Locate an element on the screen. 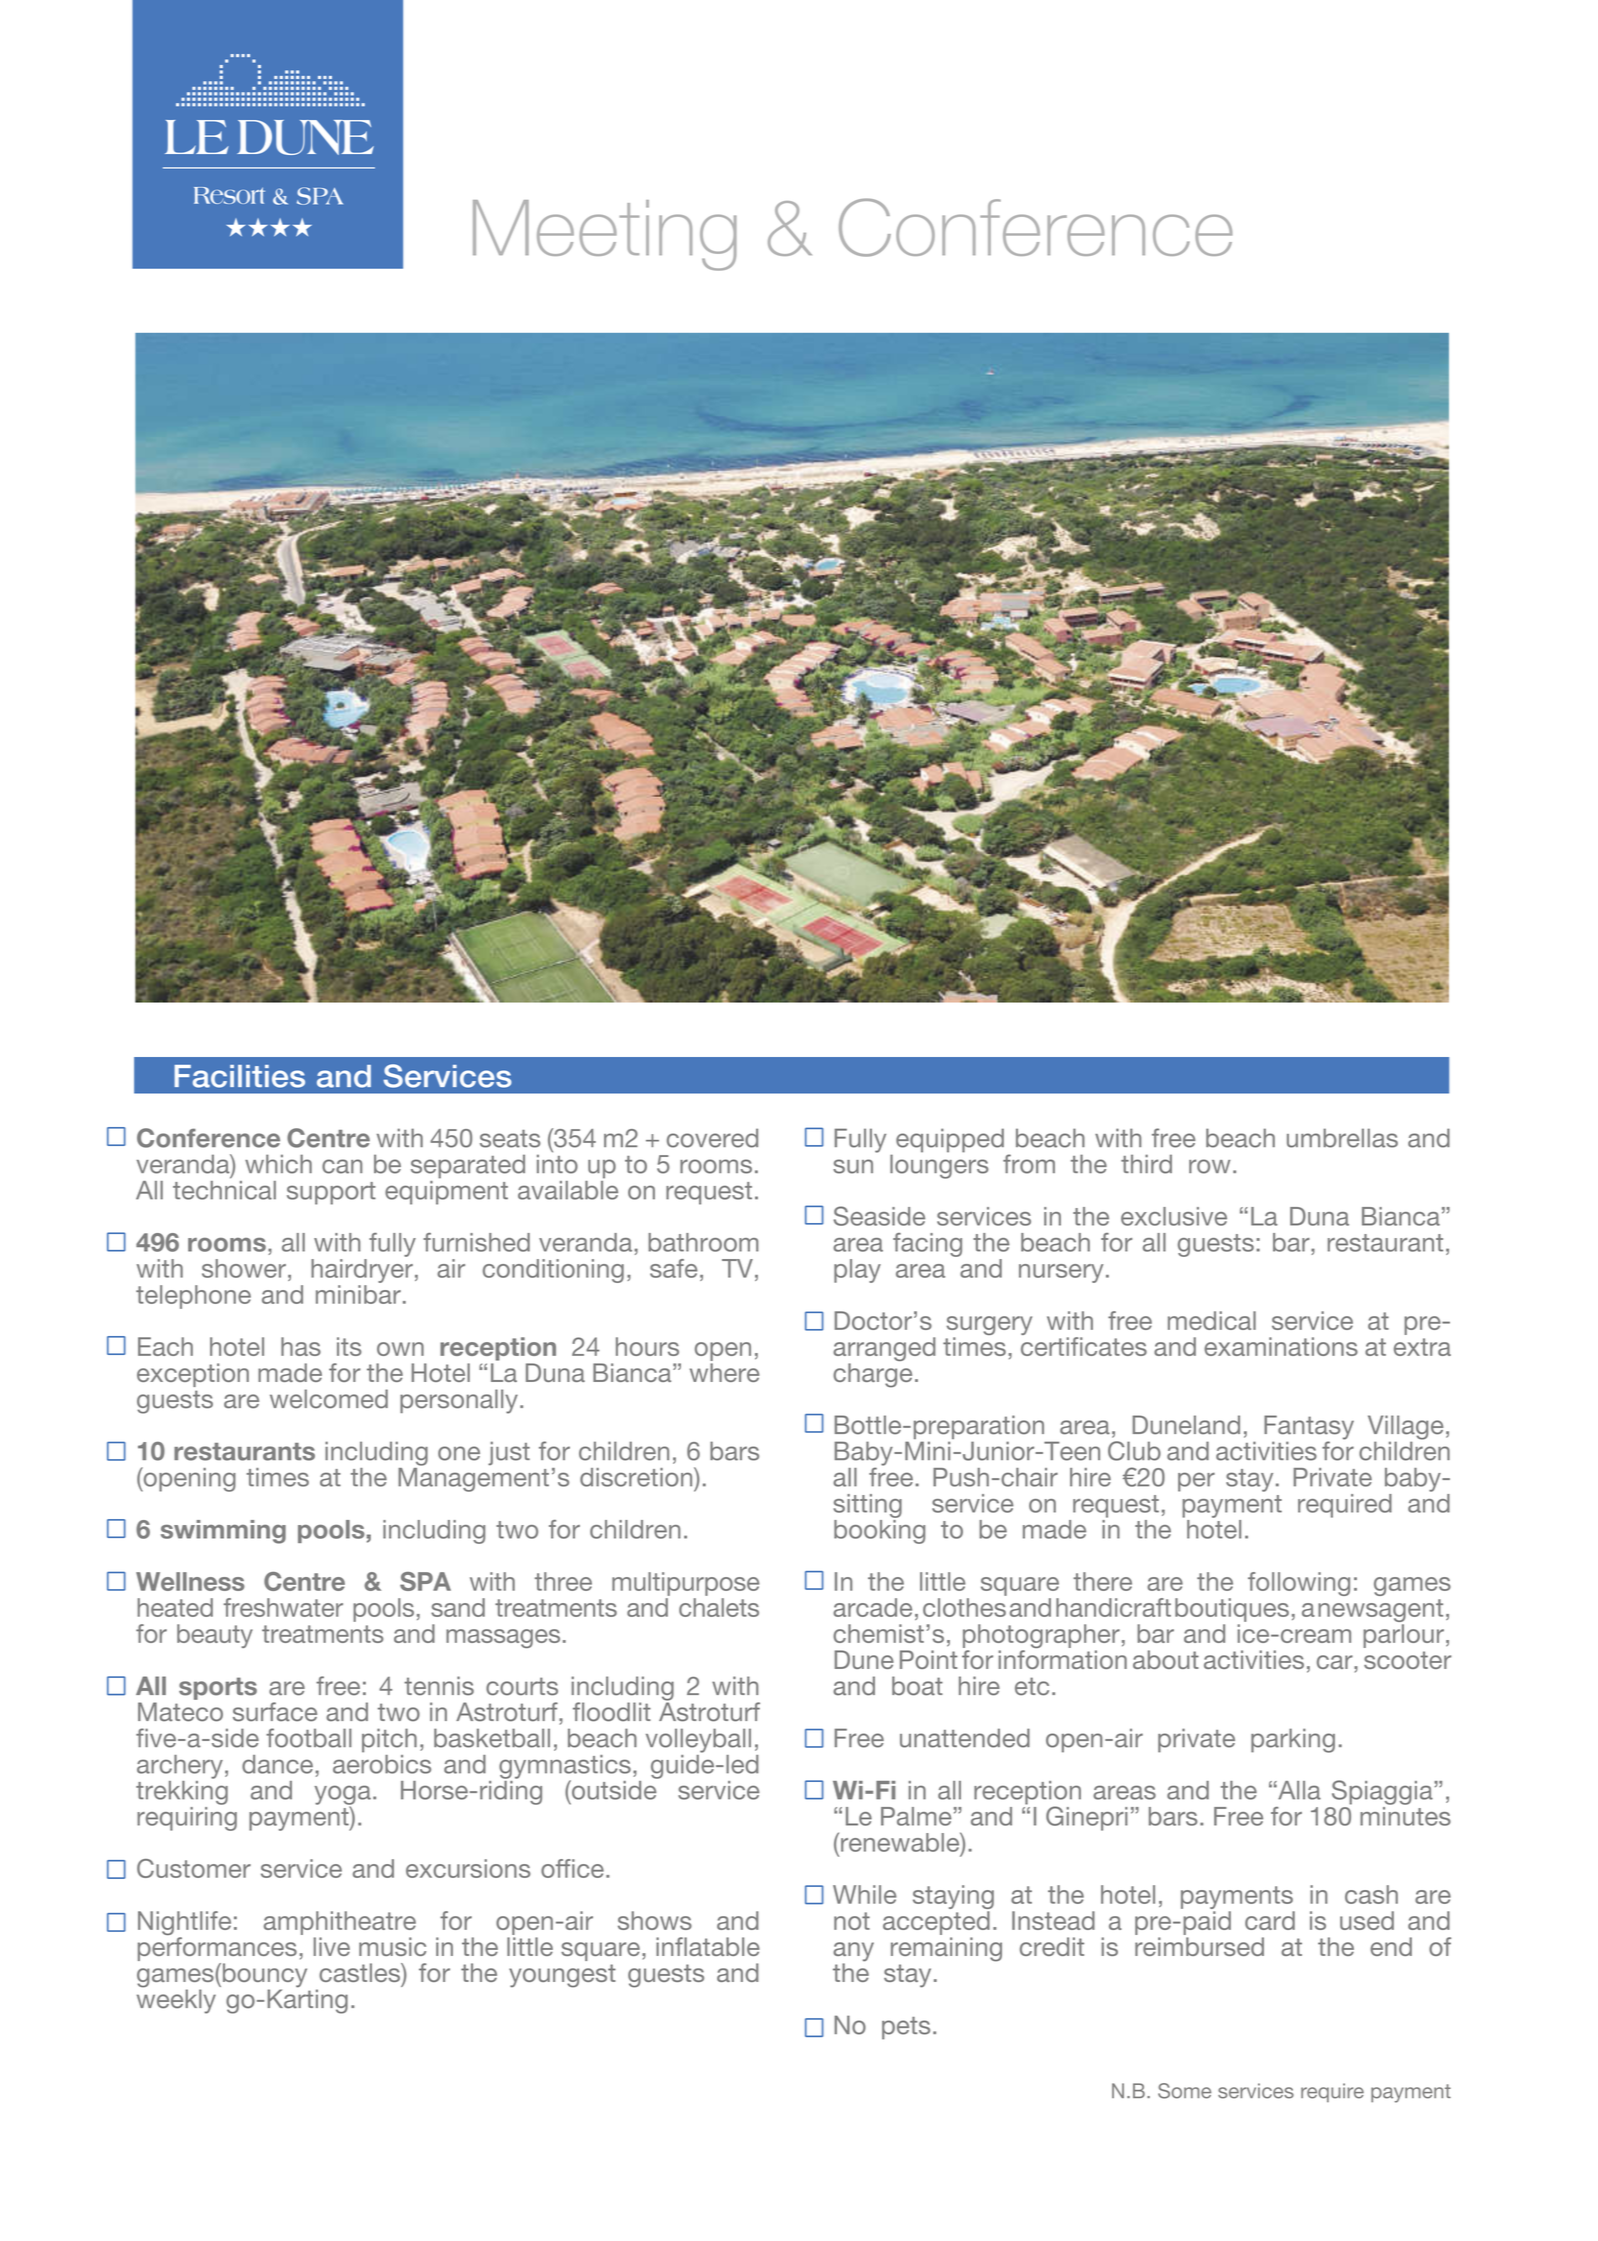 Image resolution: width=1598 pixels, height=2241 pixels. can is located at coordinates (342, 1166).
